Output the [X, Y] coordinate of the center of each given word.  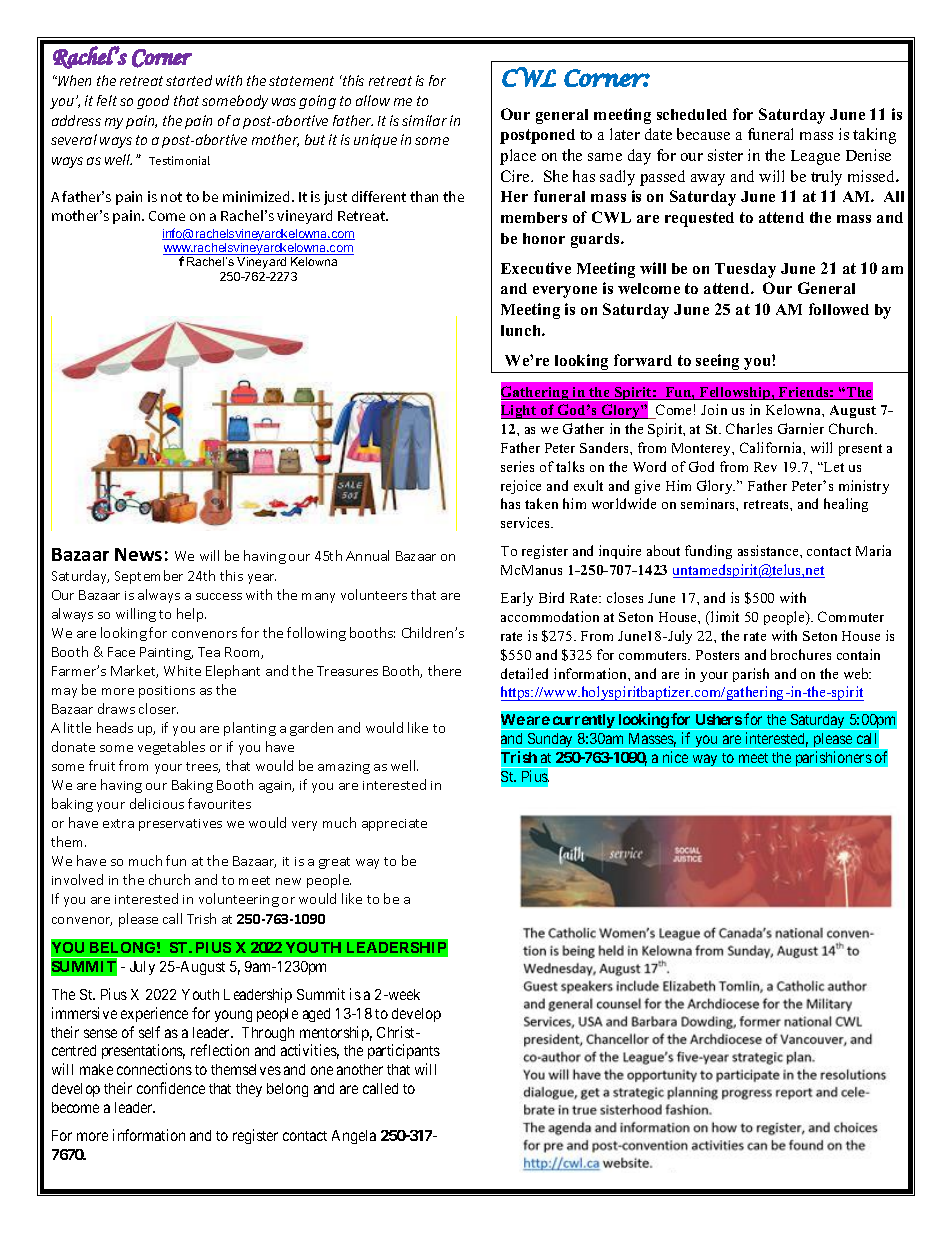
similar [424, 120]
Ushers [719, 719]
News [138, 554]
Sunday [550, 741]
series [517, 466]
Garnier [801, 428]
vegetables [171, 748]
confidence [171, 1088]
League [815, 157]
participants [404, 1051]
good [153, 102]
